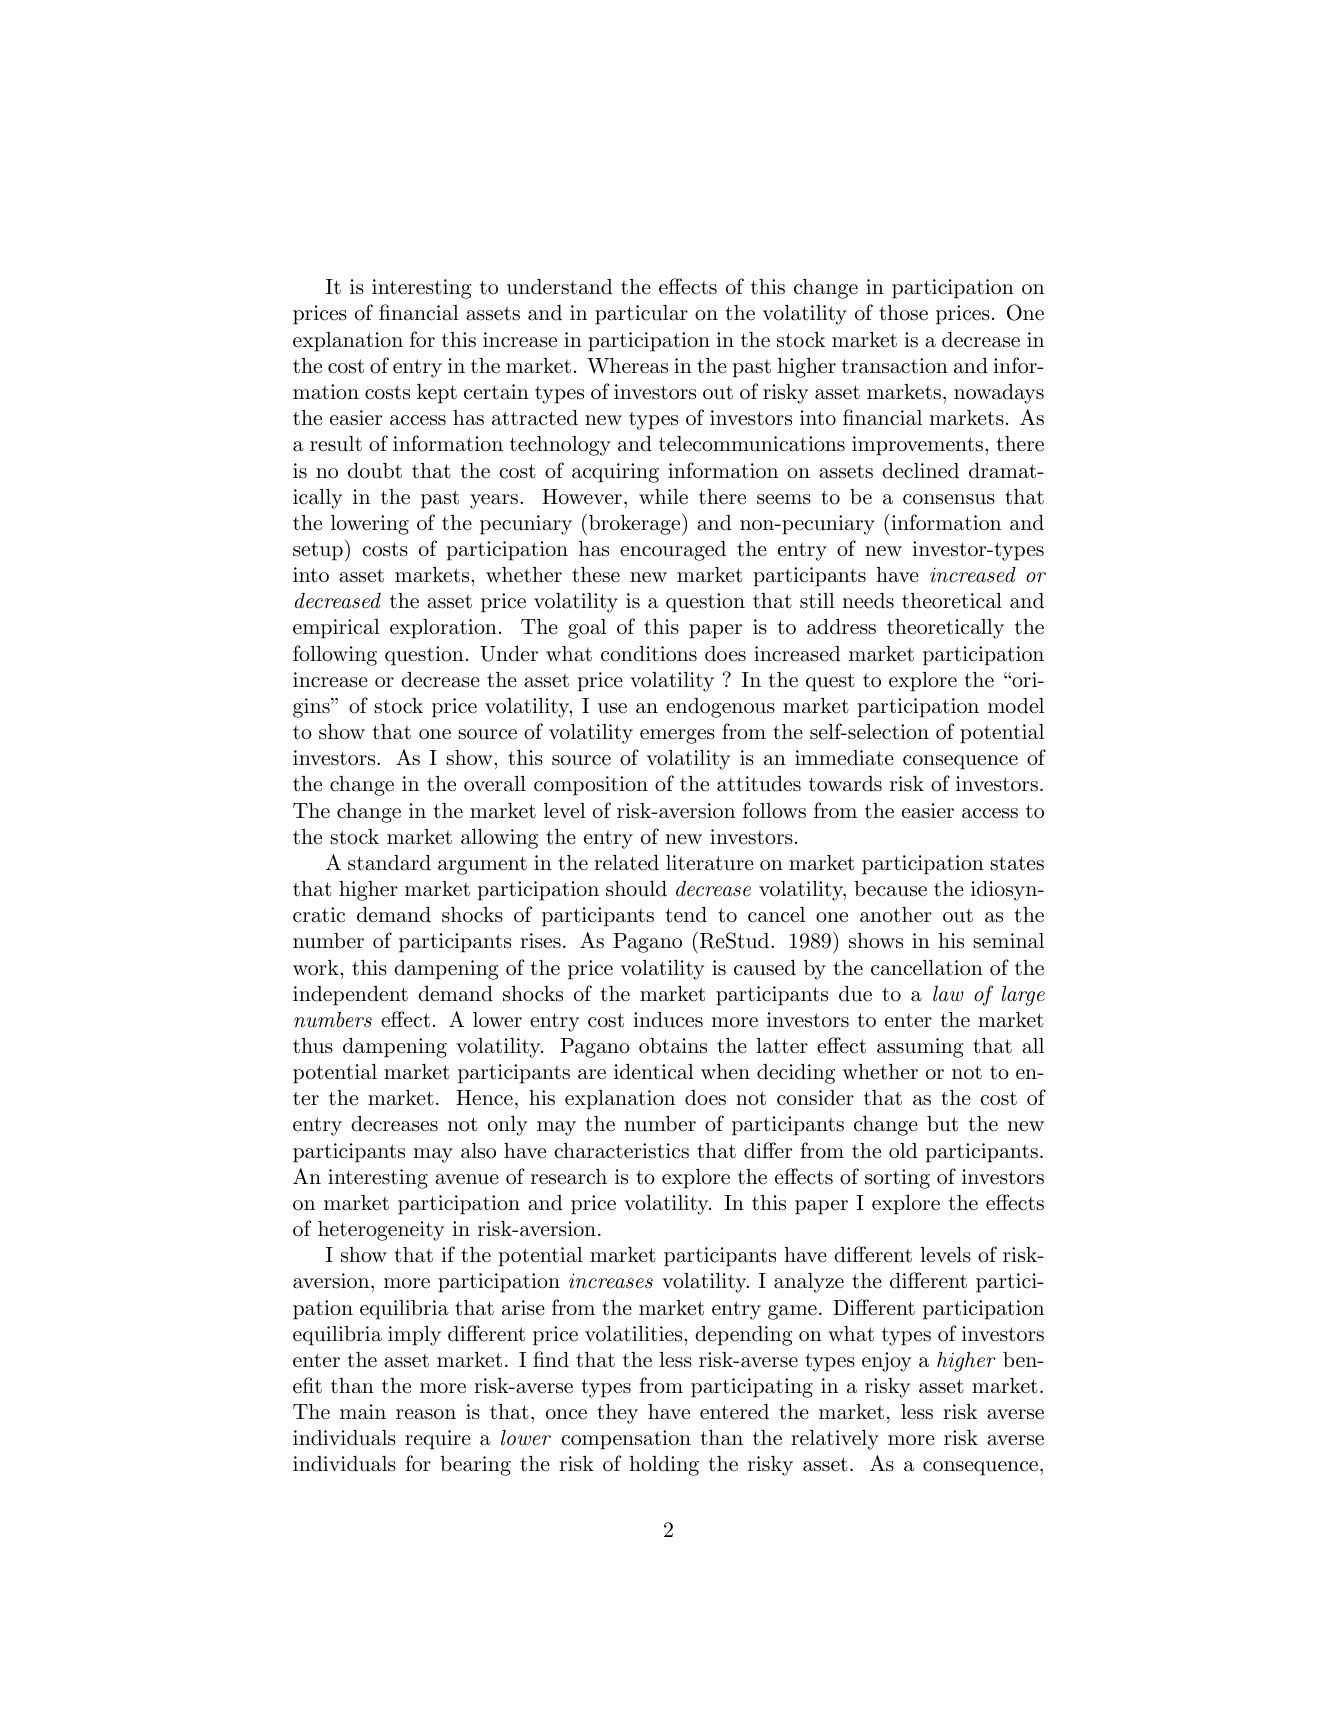 The height and width of the image is (1733, 1339). I want to click on identical, so click(654, 1072).
